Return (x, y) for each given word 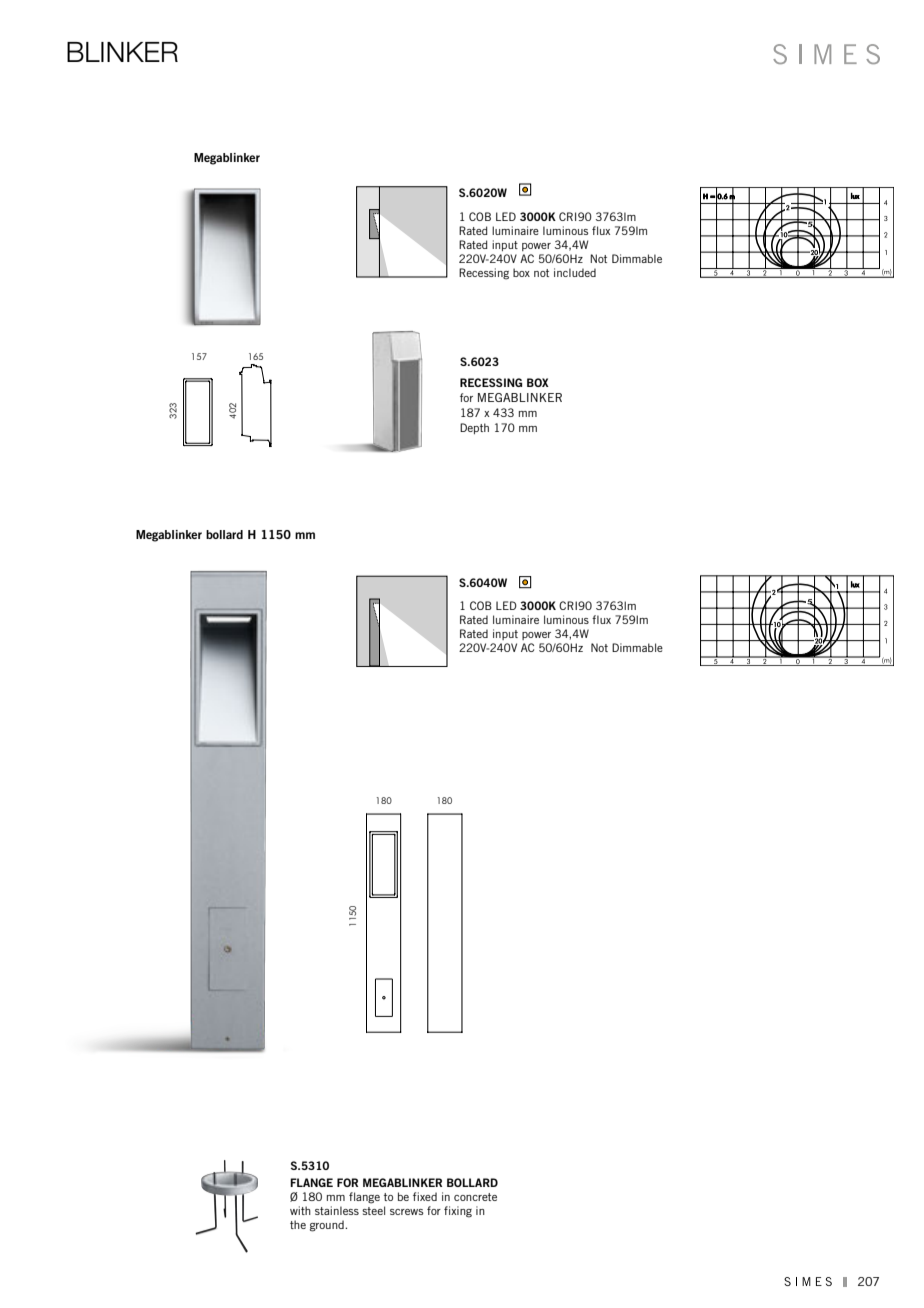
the (298, 1224)
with (300, 1210)
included (575, 272)
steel (373, 1210)
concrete (475, 1197)
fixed (425, 1196)
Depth (474, 428)
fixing (458, 1212)
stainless (337, 1210)
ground (328, 1226)
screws (407, 1212)
